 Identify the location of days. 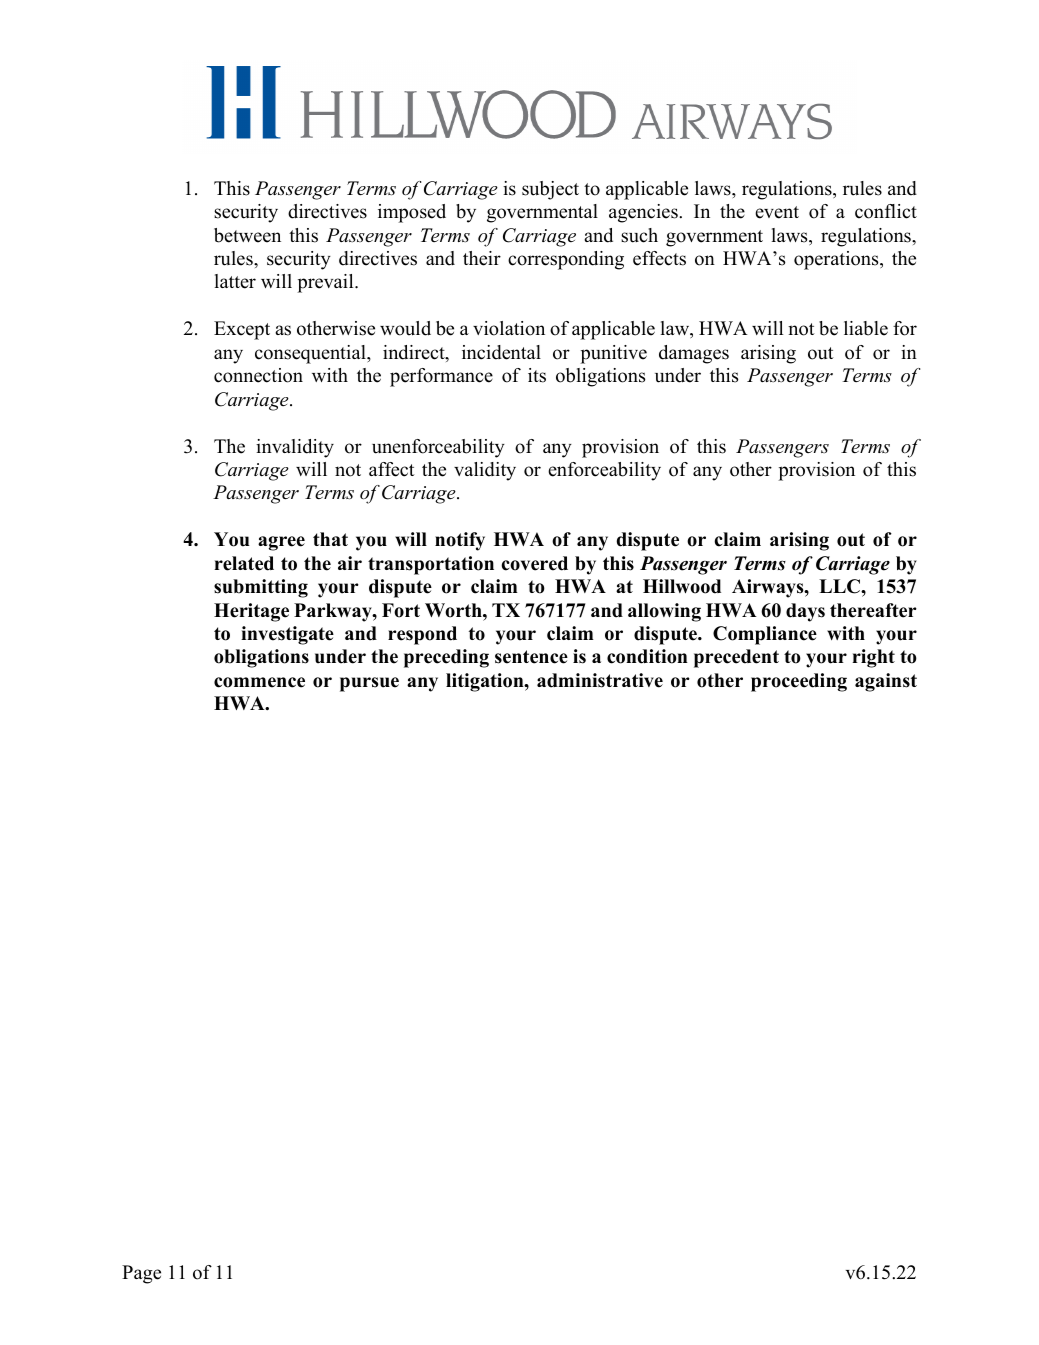
(805, 612).
